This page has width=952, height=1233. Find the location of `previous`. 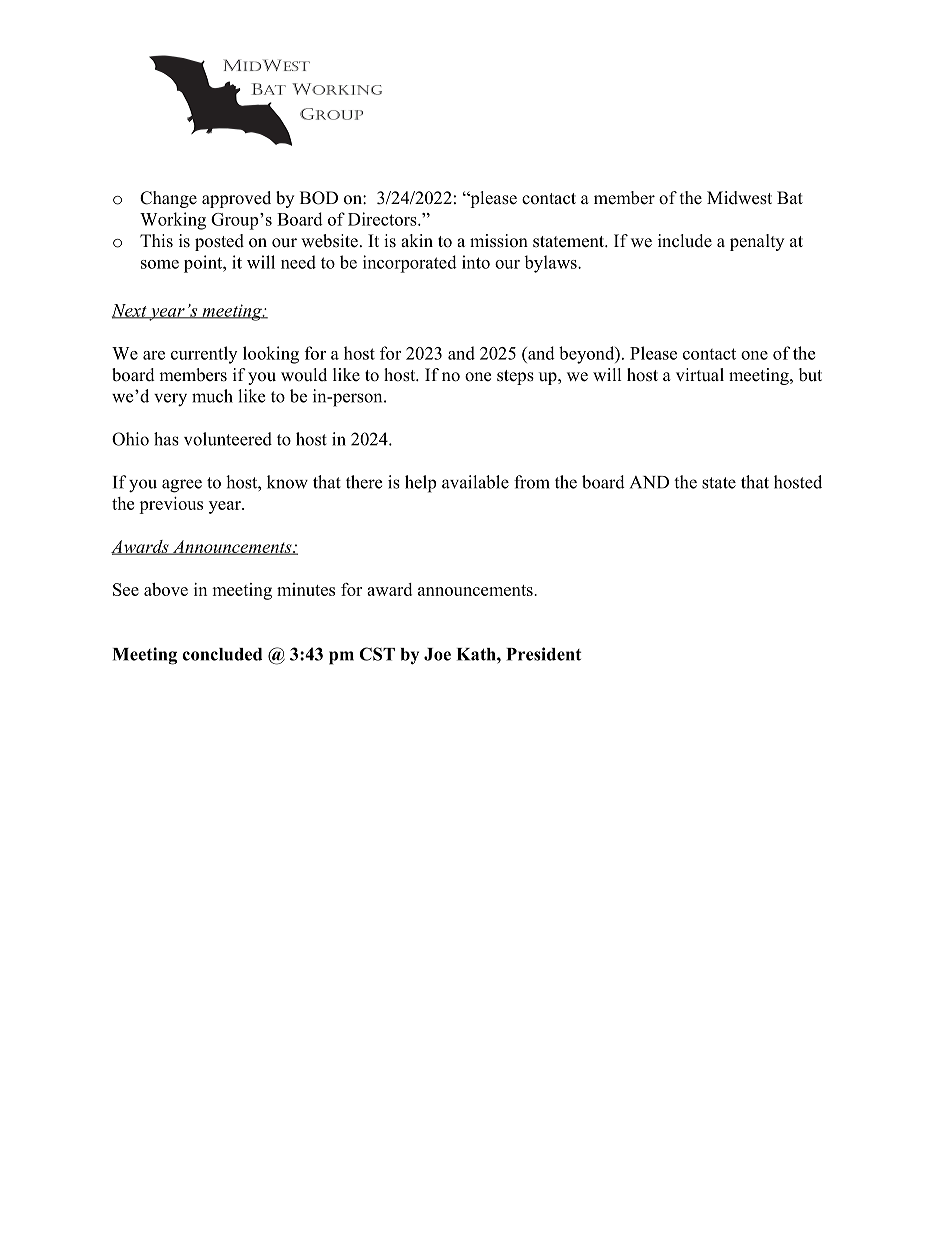

previous is located at coordinates (171, 505).
